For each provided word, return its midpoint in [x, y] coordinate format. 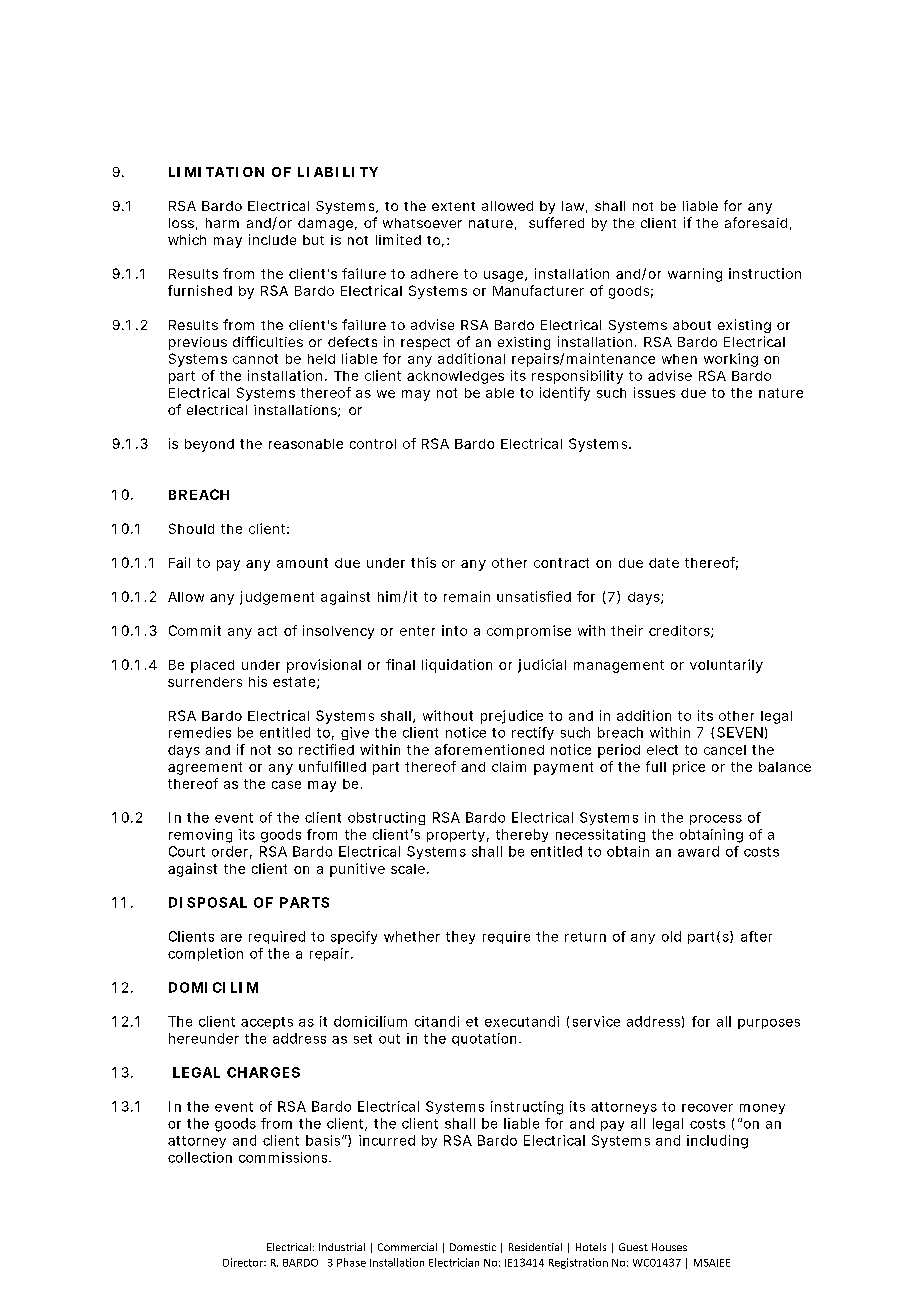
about [692, 325]
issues [654, 392]
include [272, 239]
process [716, 820]
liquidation [457, 666]
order [230, 851]
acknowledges [455, 377]
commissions [283, 1157]
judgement [277, 598]
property [456, 836]
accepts [267, 1023]
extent [453, 206]
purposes [769, 1024]
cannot [255, 359]
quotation [484, 1039]
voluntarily [726, 666]
